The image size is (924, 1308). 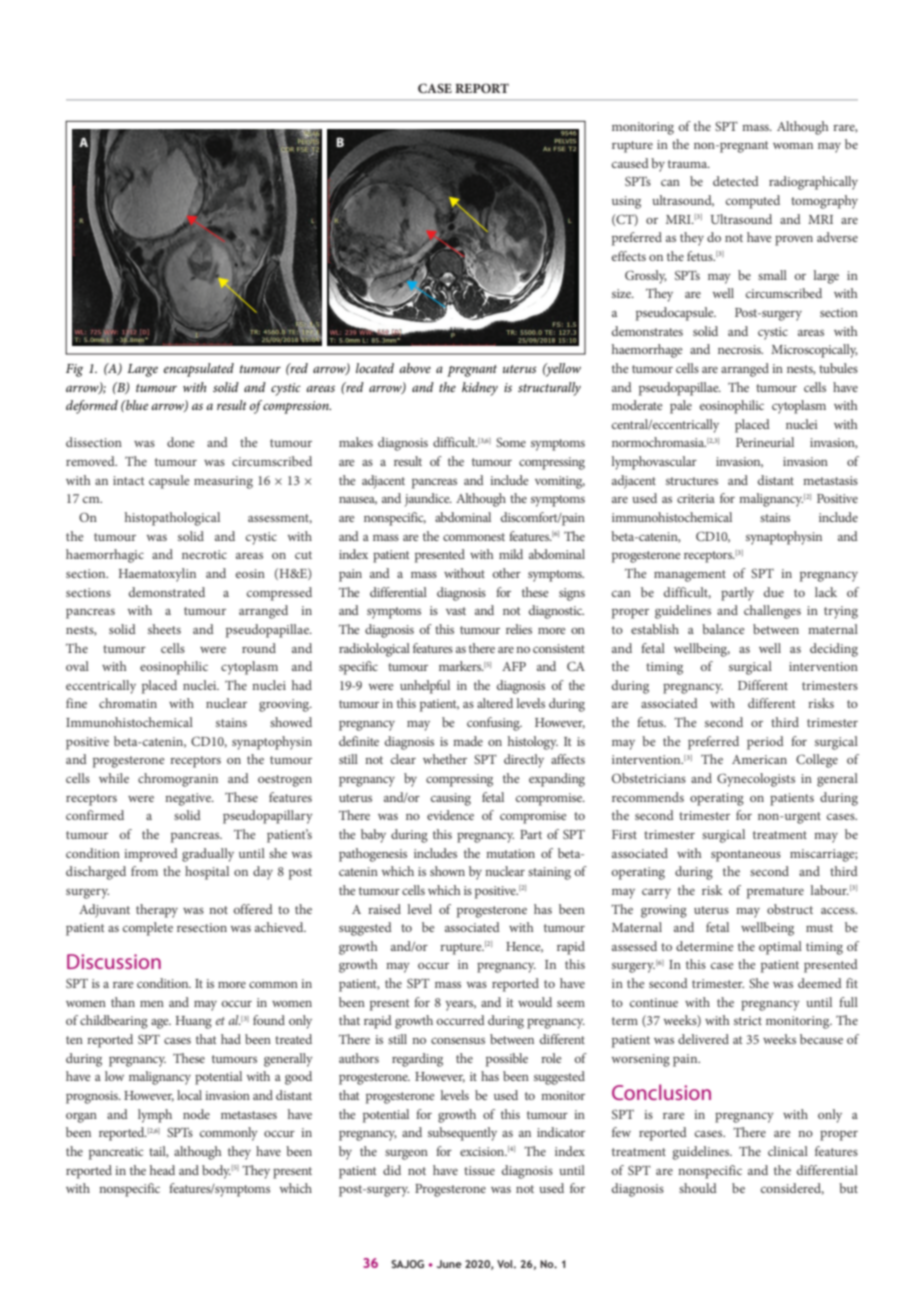 I want to click on negative, so click(x=189, y=799).
